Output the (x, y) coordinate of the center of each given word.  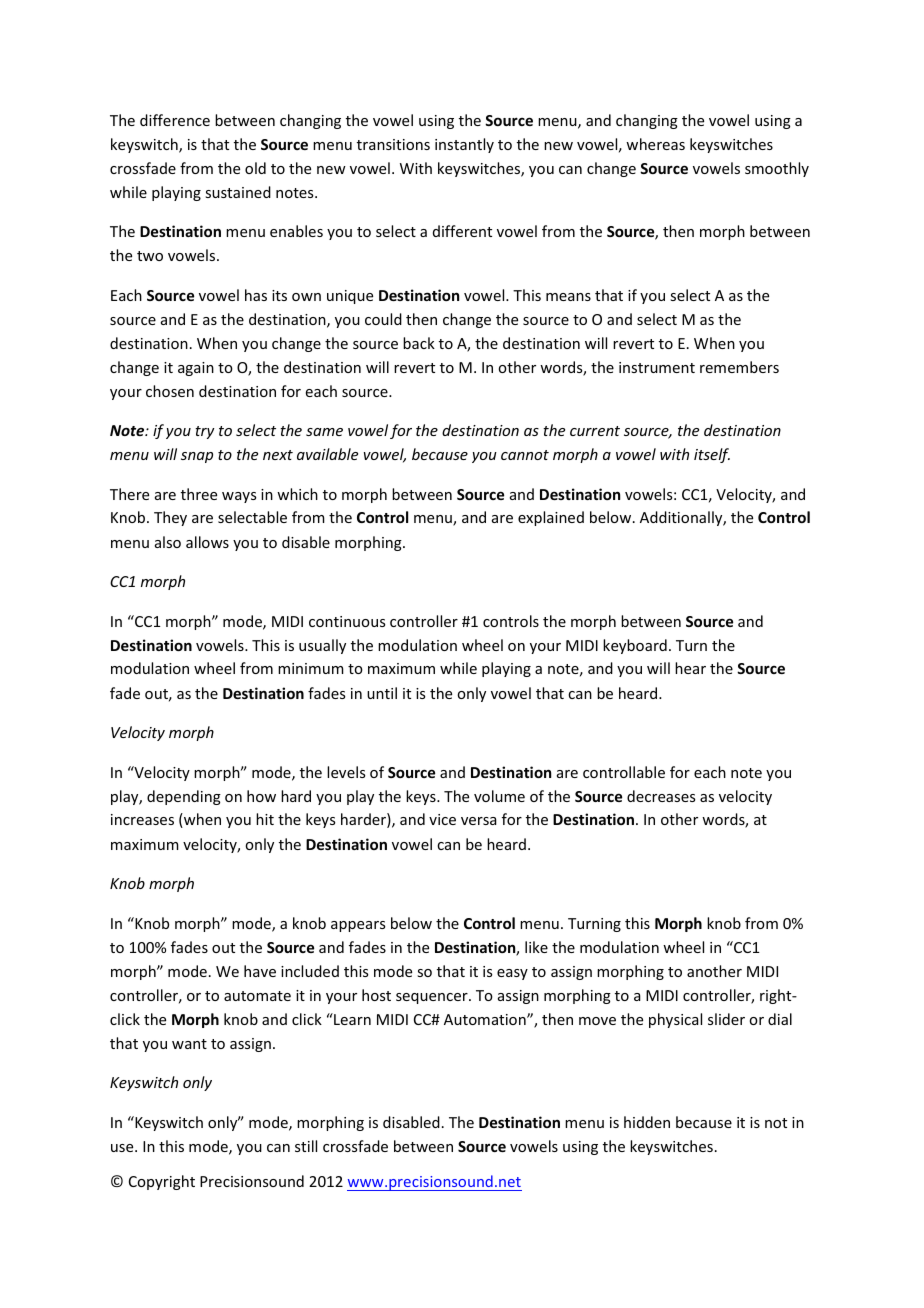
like (536, 947)
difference (175, 120)
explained (551, 518)
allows (207, 542)
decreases (661, 796)
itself (712, 455)
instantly (464, 145)
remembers (739, 367)
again (196, 369)
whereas (655, 144)
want (189, 1044)
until (382, 693)
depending (184, 797)
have (260, 971)
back (419, 343)
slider (726, 1019)
